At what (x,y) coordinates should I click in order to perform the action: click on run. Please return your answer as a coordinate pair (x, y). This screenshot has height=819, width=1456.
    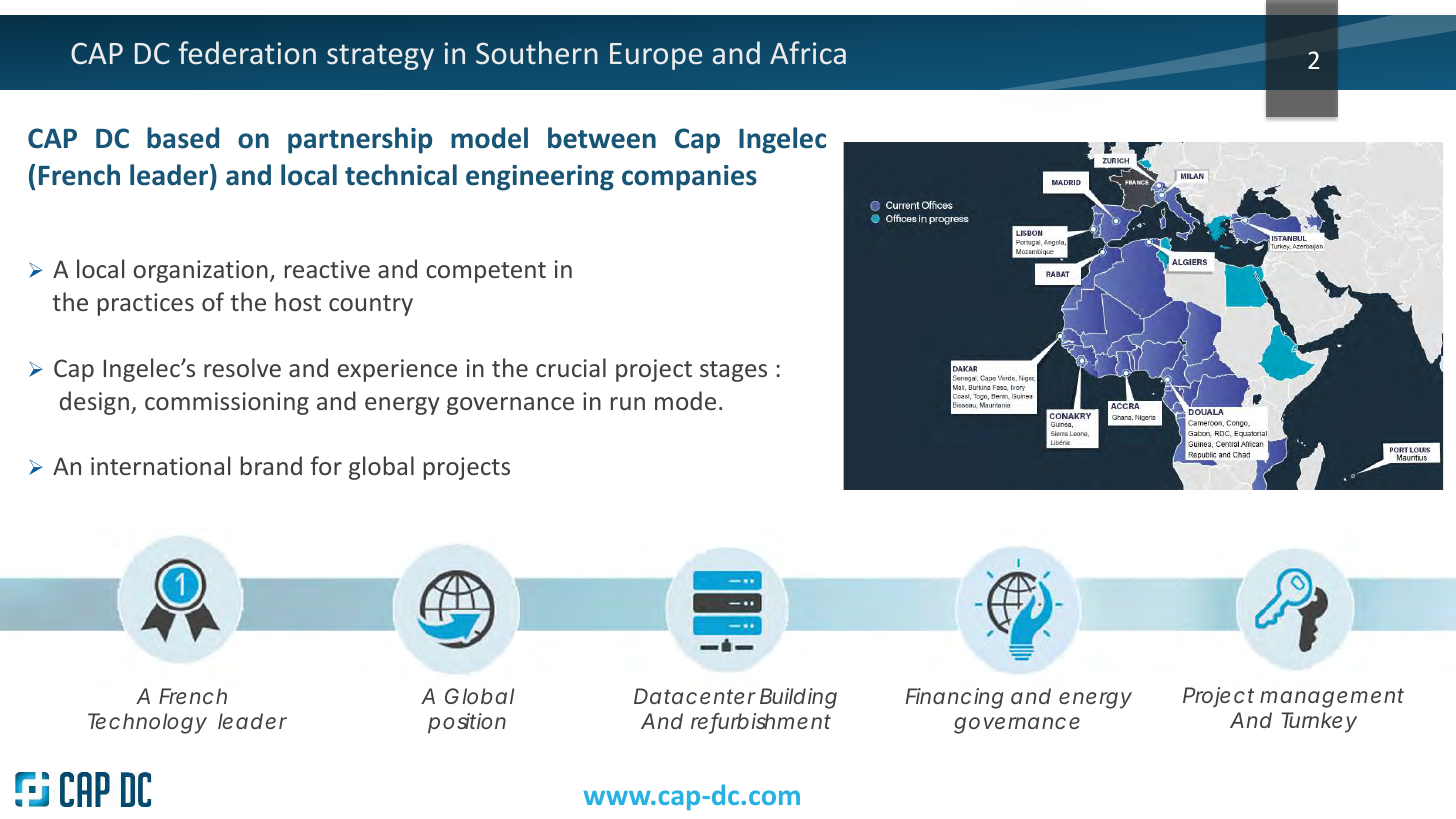
    Looking at the image, I should click on (628, 403).
